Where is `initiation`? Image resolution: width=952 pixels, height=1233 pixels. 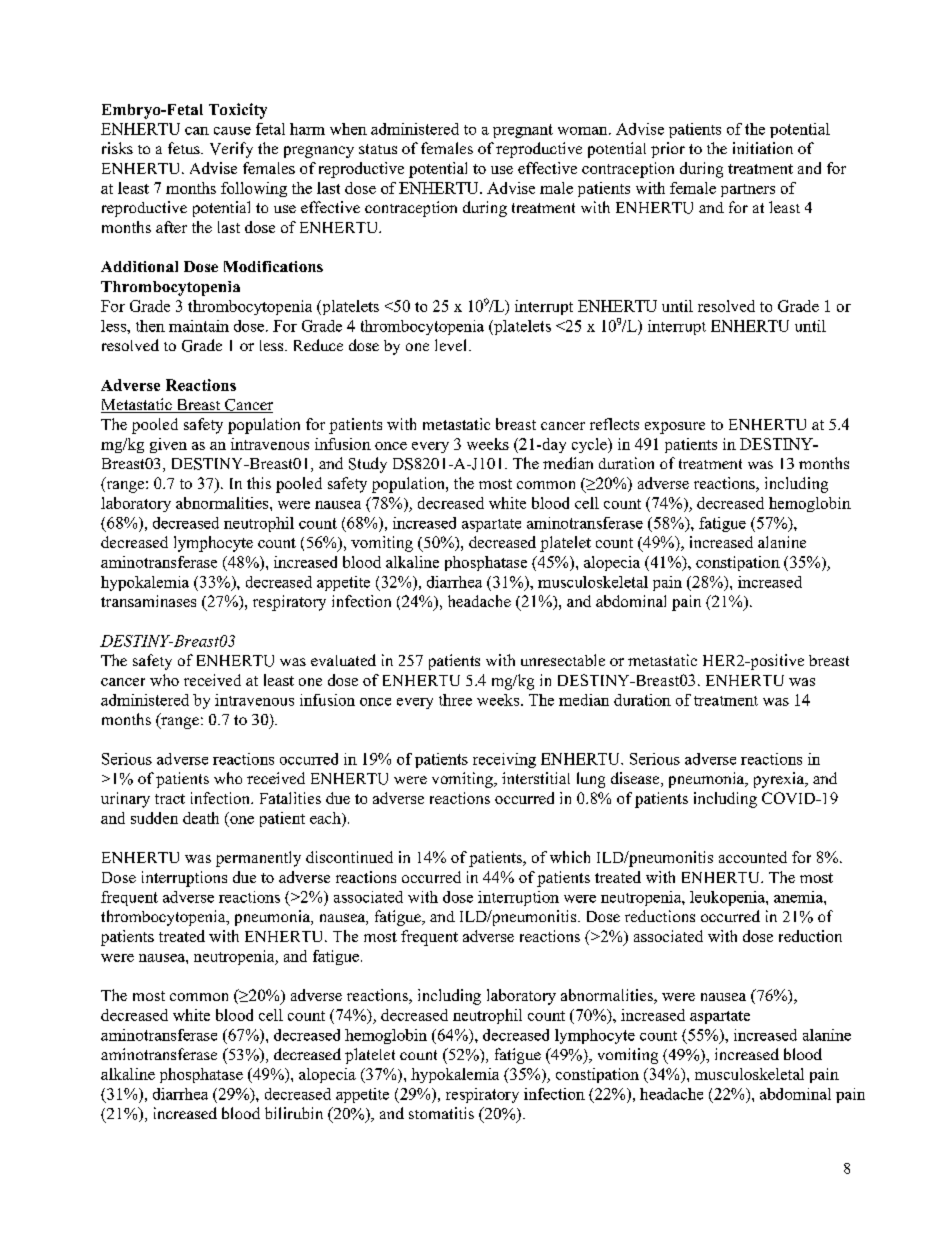
initiation is located at coordinates (763, 148).
